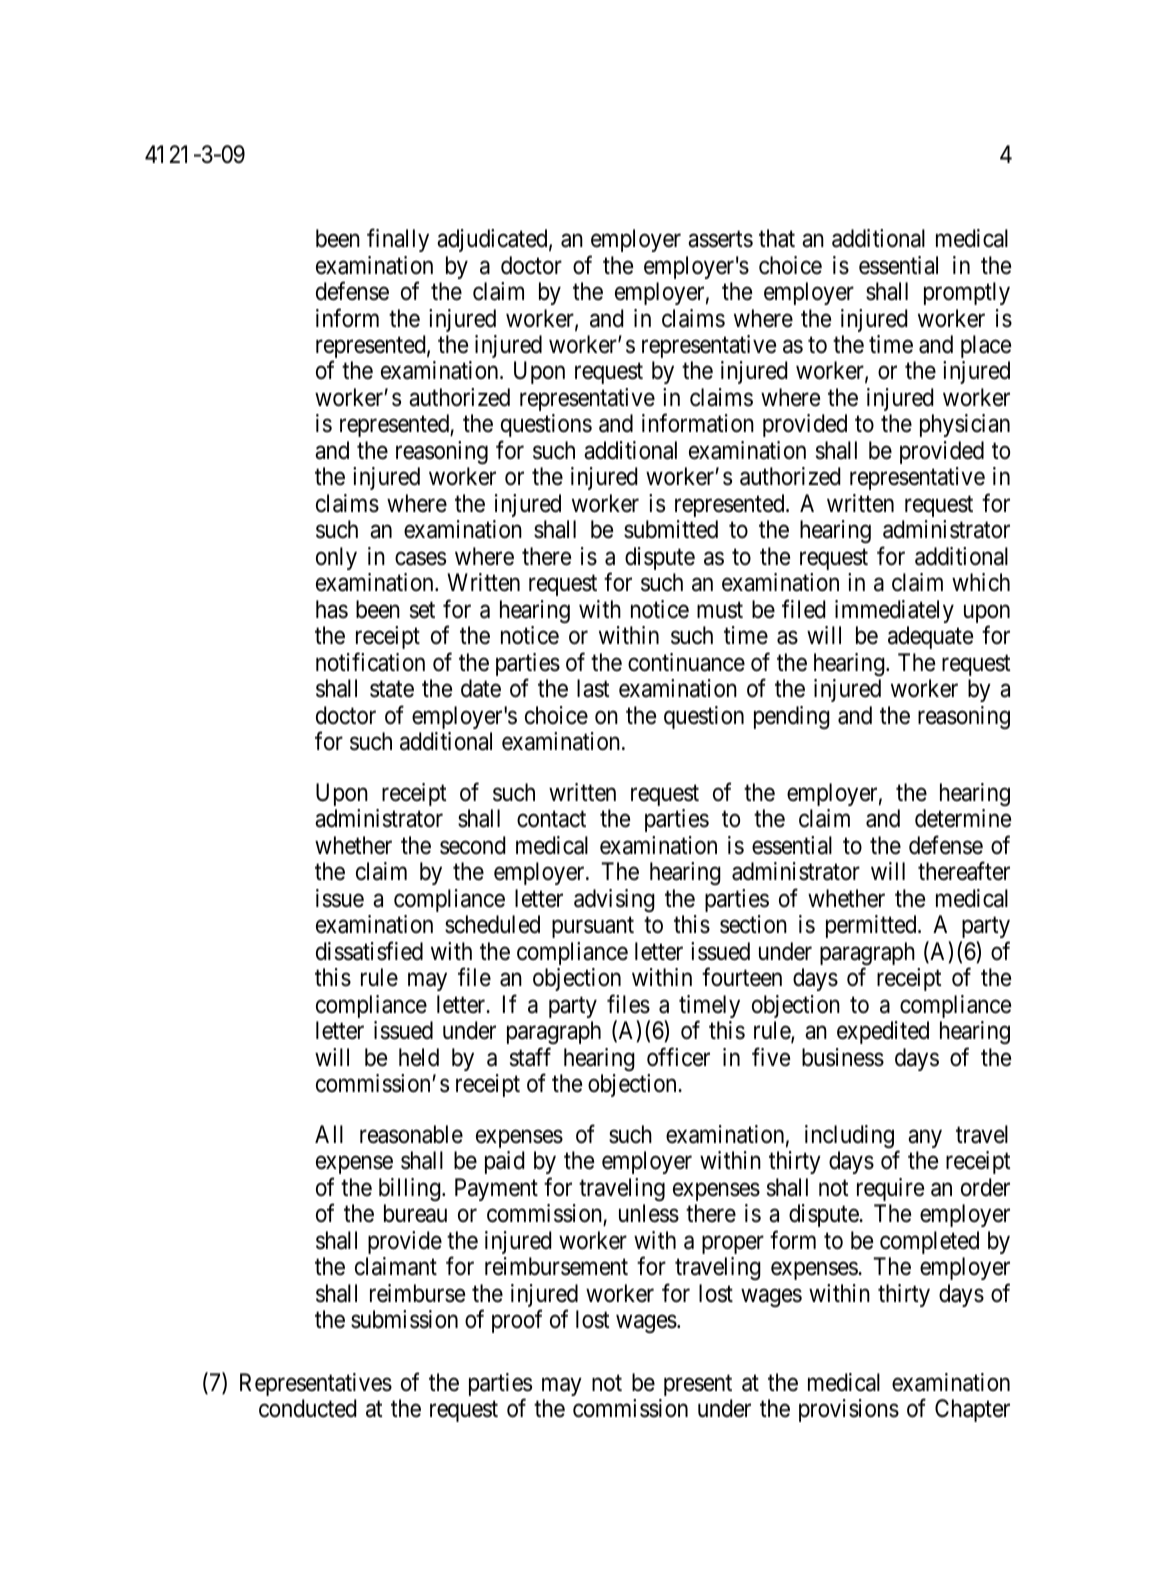 The height and width of the document is (1589, 1155). Describe the element at coordinates (420, 559) in the document. I see `cases` at that location.
